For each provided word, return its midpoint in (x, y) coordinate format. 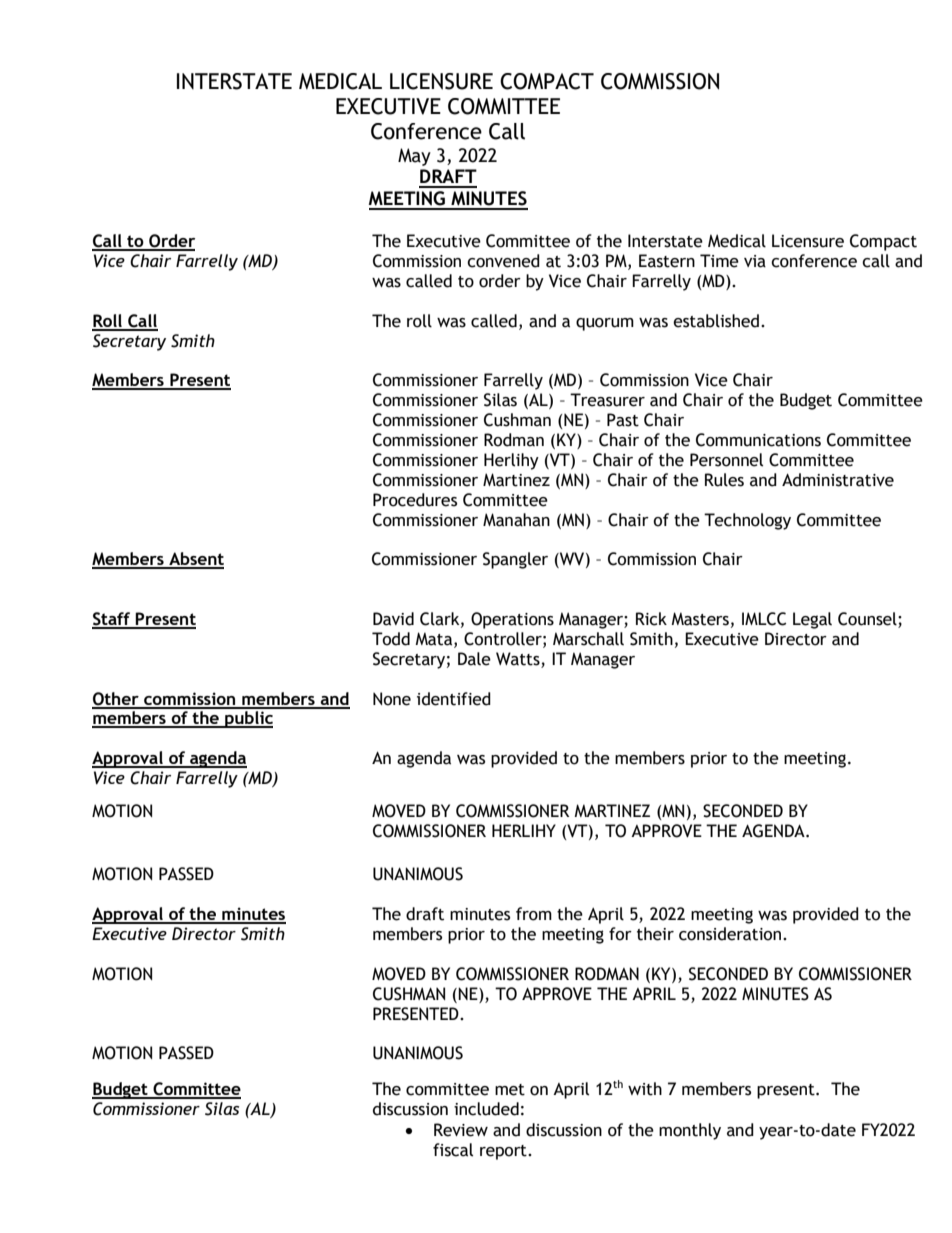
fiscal (453, 1150)
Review (461, 1130)
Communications (758, 440)
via (755, 261)
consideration (730, 934)
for (620, 934)
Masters (700, 619)
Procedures (415, 500)
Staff (112, 620)
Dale (474, 659)
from (534, 914)
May (414, 157)
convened (503, 261)
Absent (195, 560)
